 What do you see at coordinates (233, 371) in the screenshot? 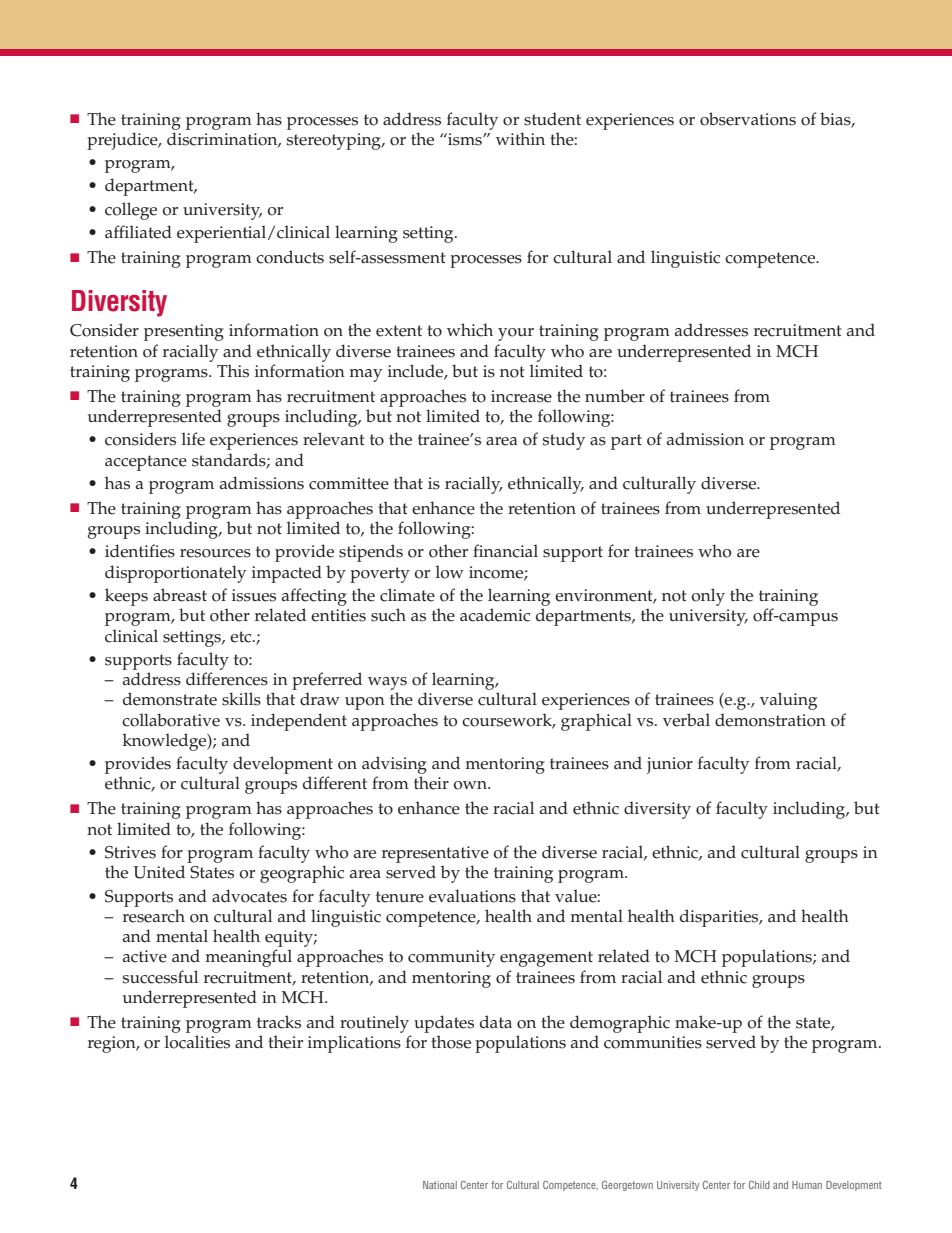
I see `This` at bounding box center [233, 371].
